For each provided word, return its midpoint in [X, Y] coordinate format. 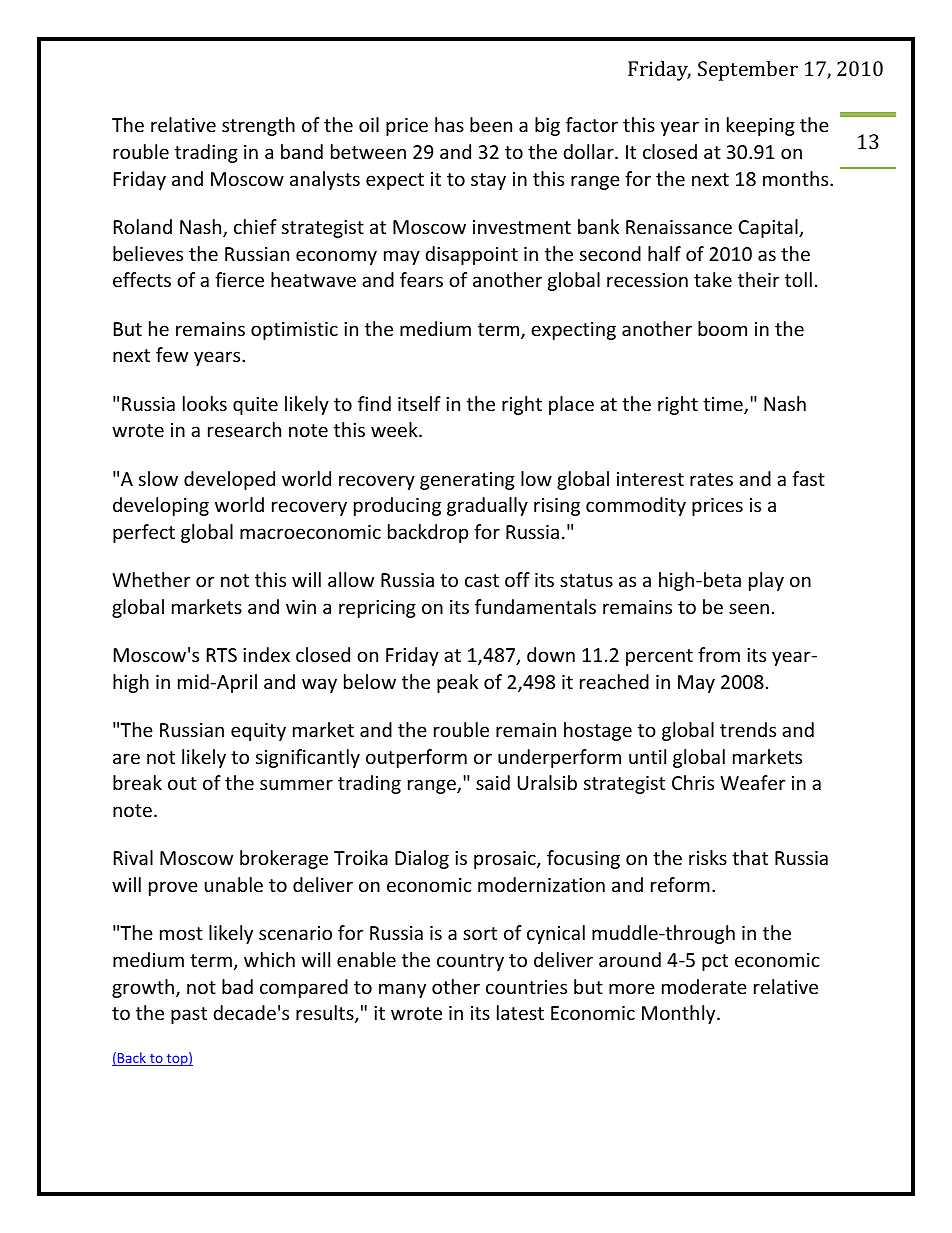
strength [258, 126]
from [719, 654]
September [748, 71]
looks [205, 403]
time [724, 405]
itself [419, 403]
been [491, 124]
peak [457, 683]
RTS [222, 655]
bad [237, 986]
